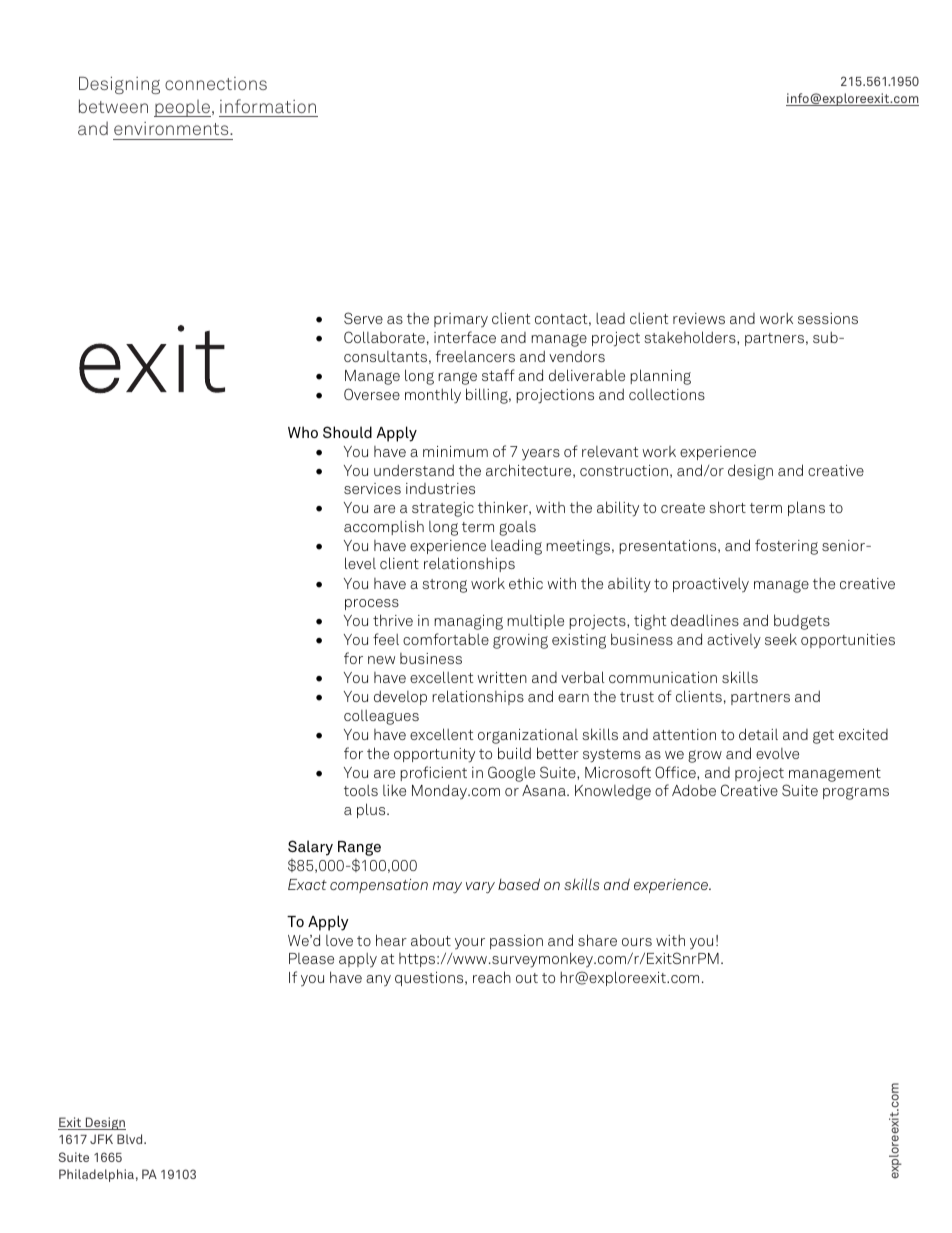 Image resolution: width=952 pixels, height=1233 pixels. What do you see at coordinates (307, 884) in the screenshot?
I see `Exact` at bounding box center [307, 884].
